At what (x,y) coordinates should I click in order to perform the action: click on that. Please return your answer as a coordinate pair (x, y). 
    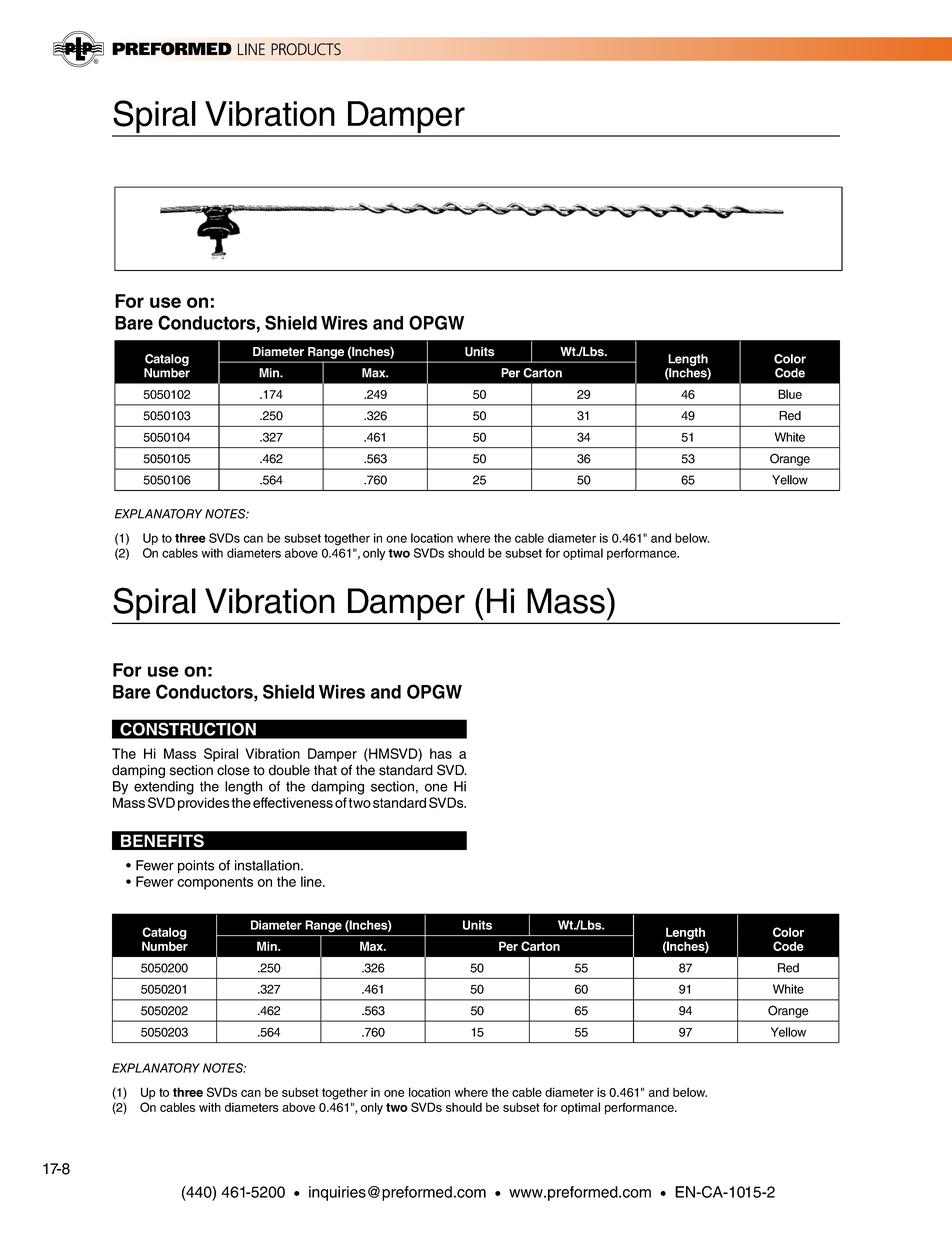
    Looking at the image, I should click on (325, 770).
